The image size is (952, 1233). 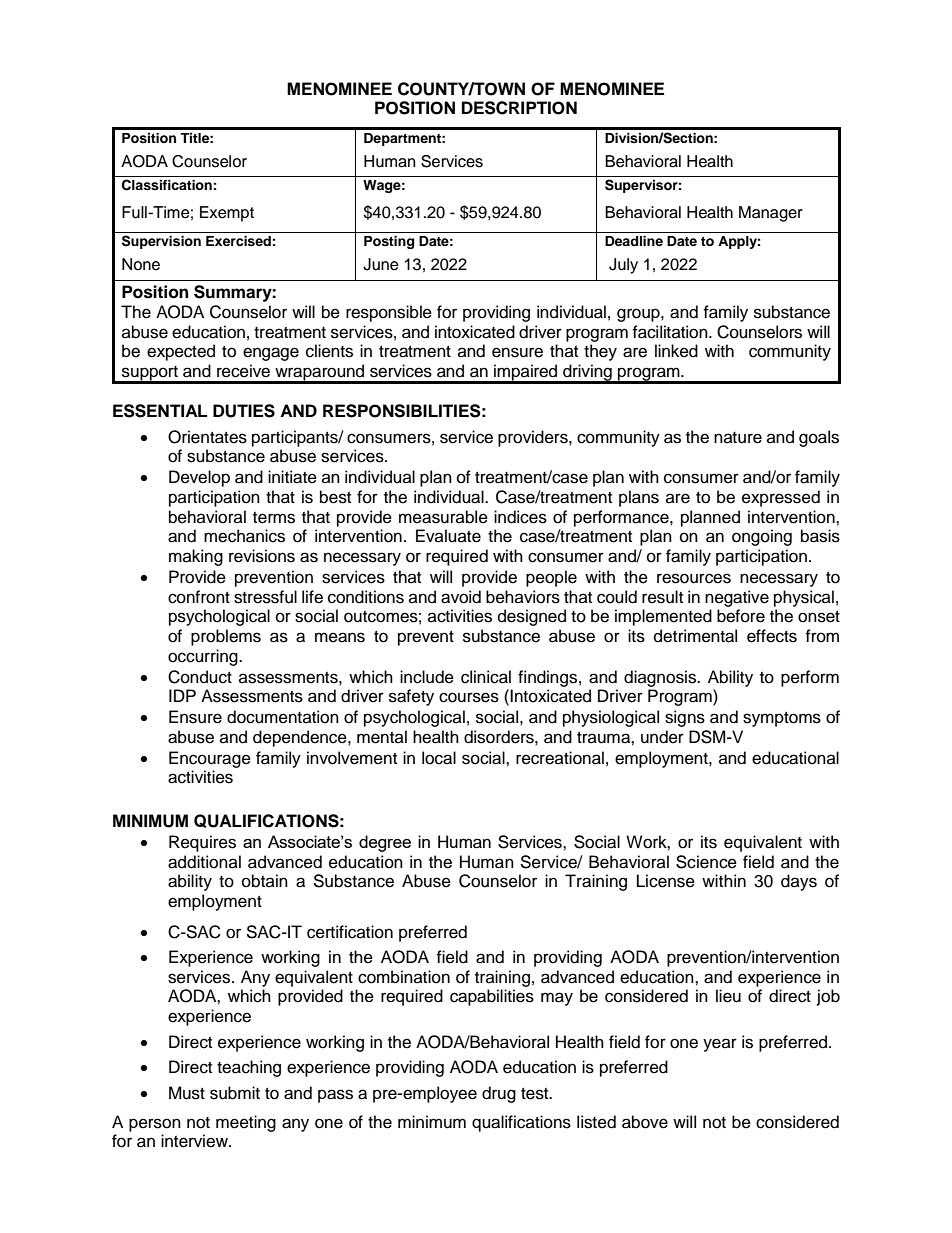 I want to click on year, so click(x=720, y=1045).
